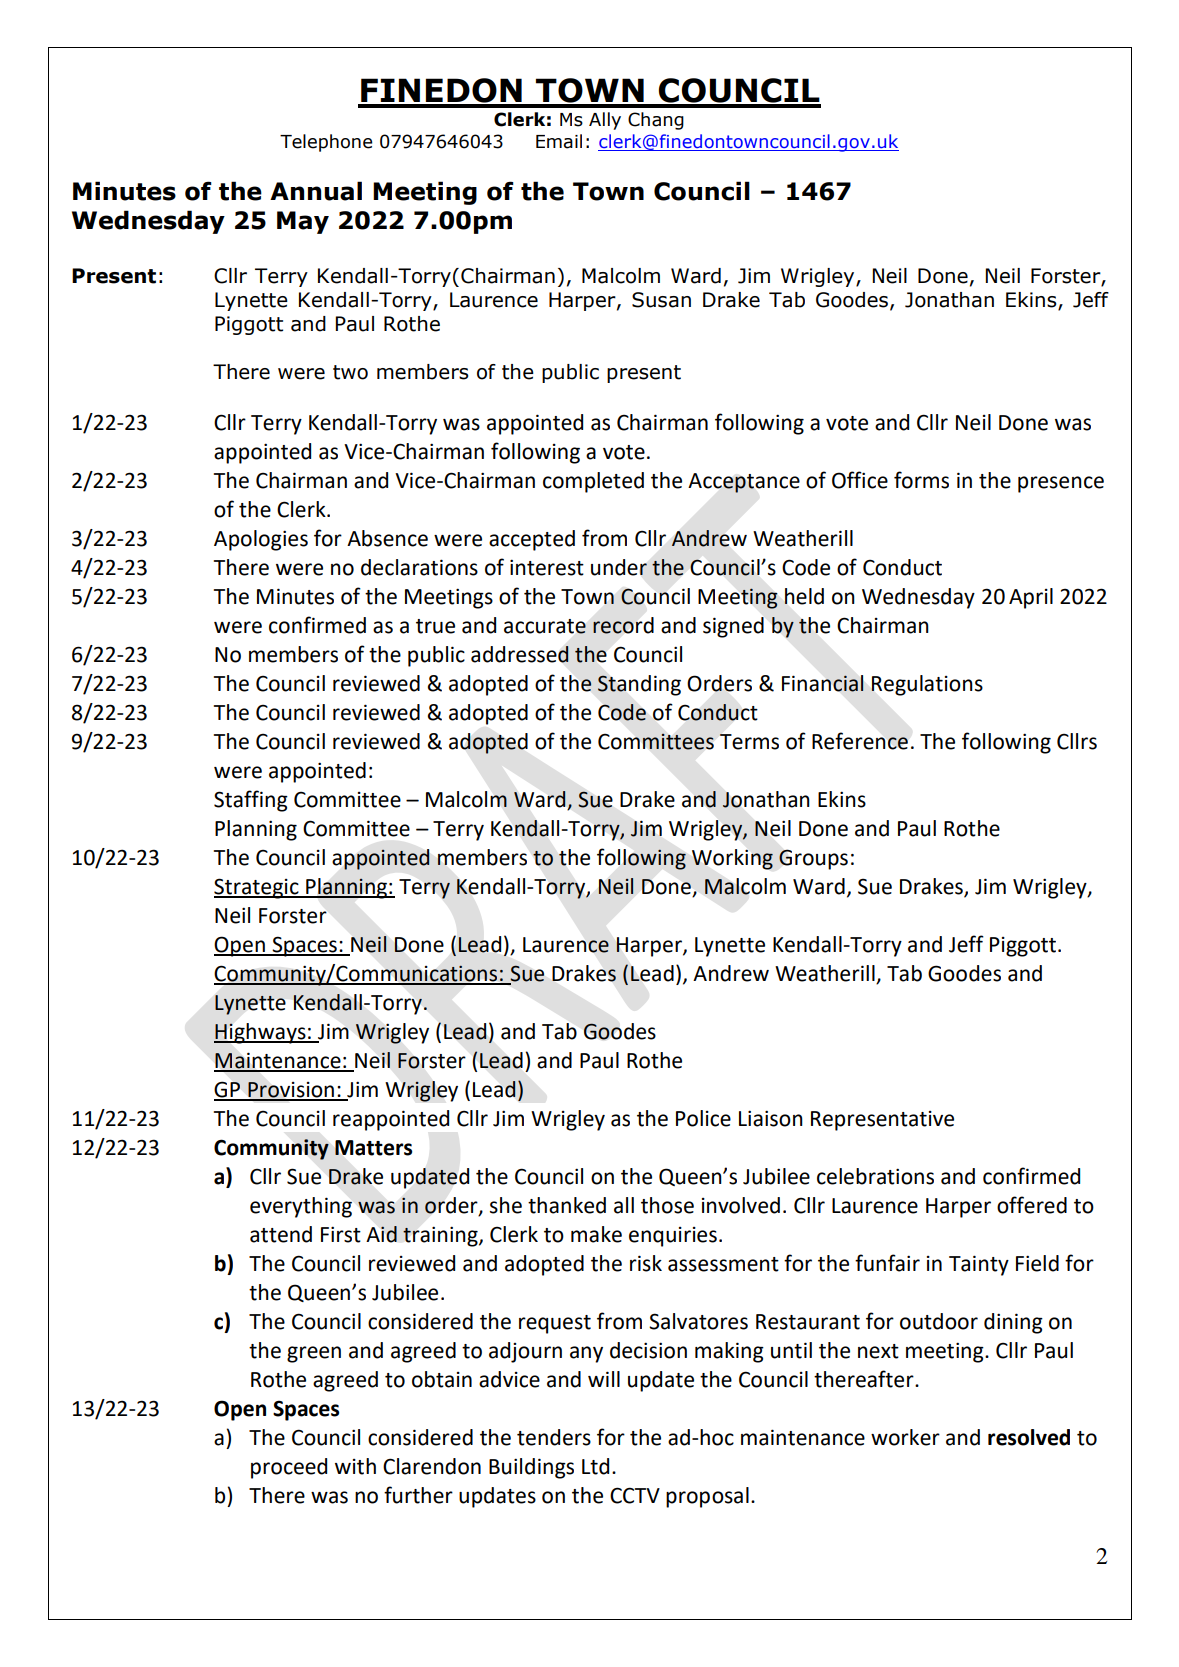 The height and width of the screenshot is (1667, 1179). Describe the element at coordinates (355, 1466) in the screenshot. I see `with` at that location.
